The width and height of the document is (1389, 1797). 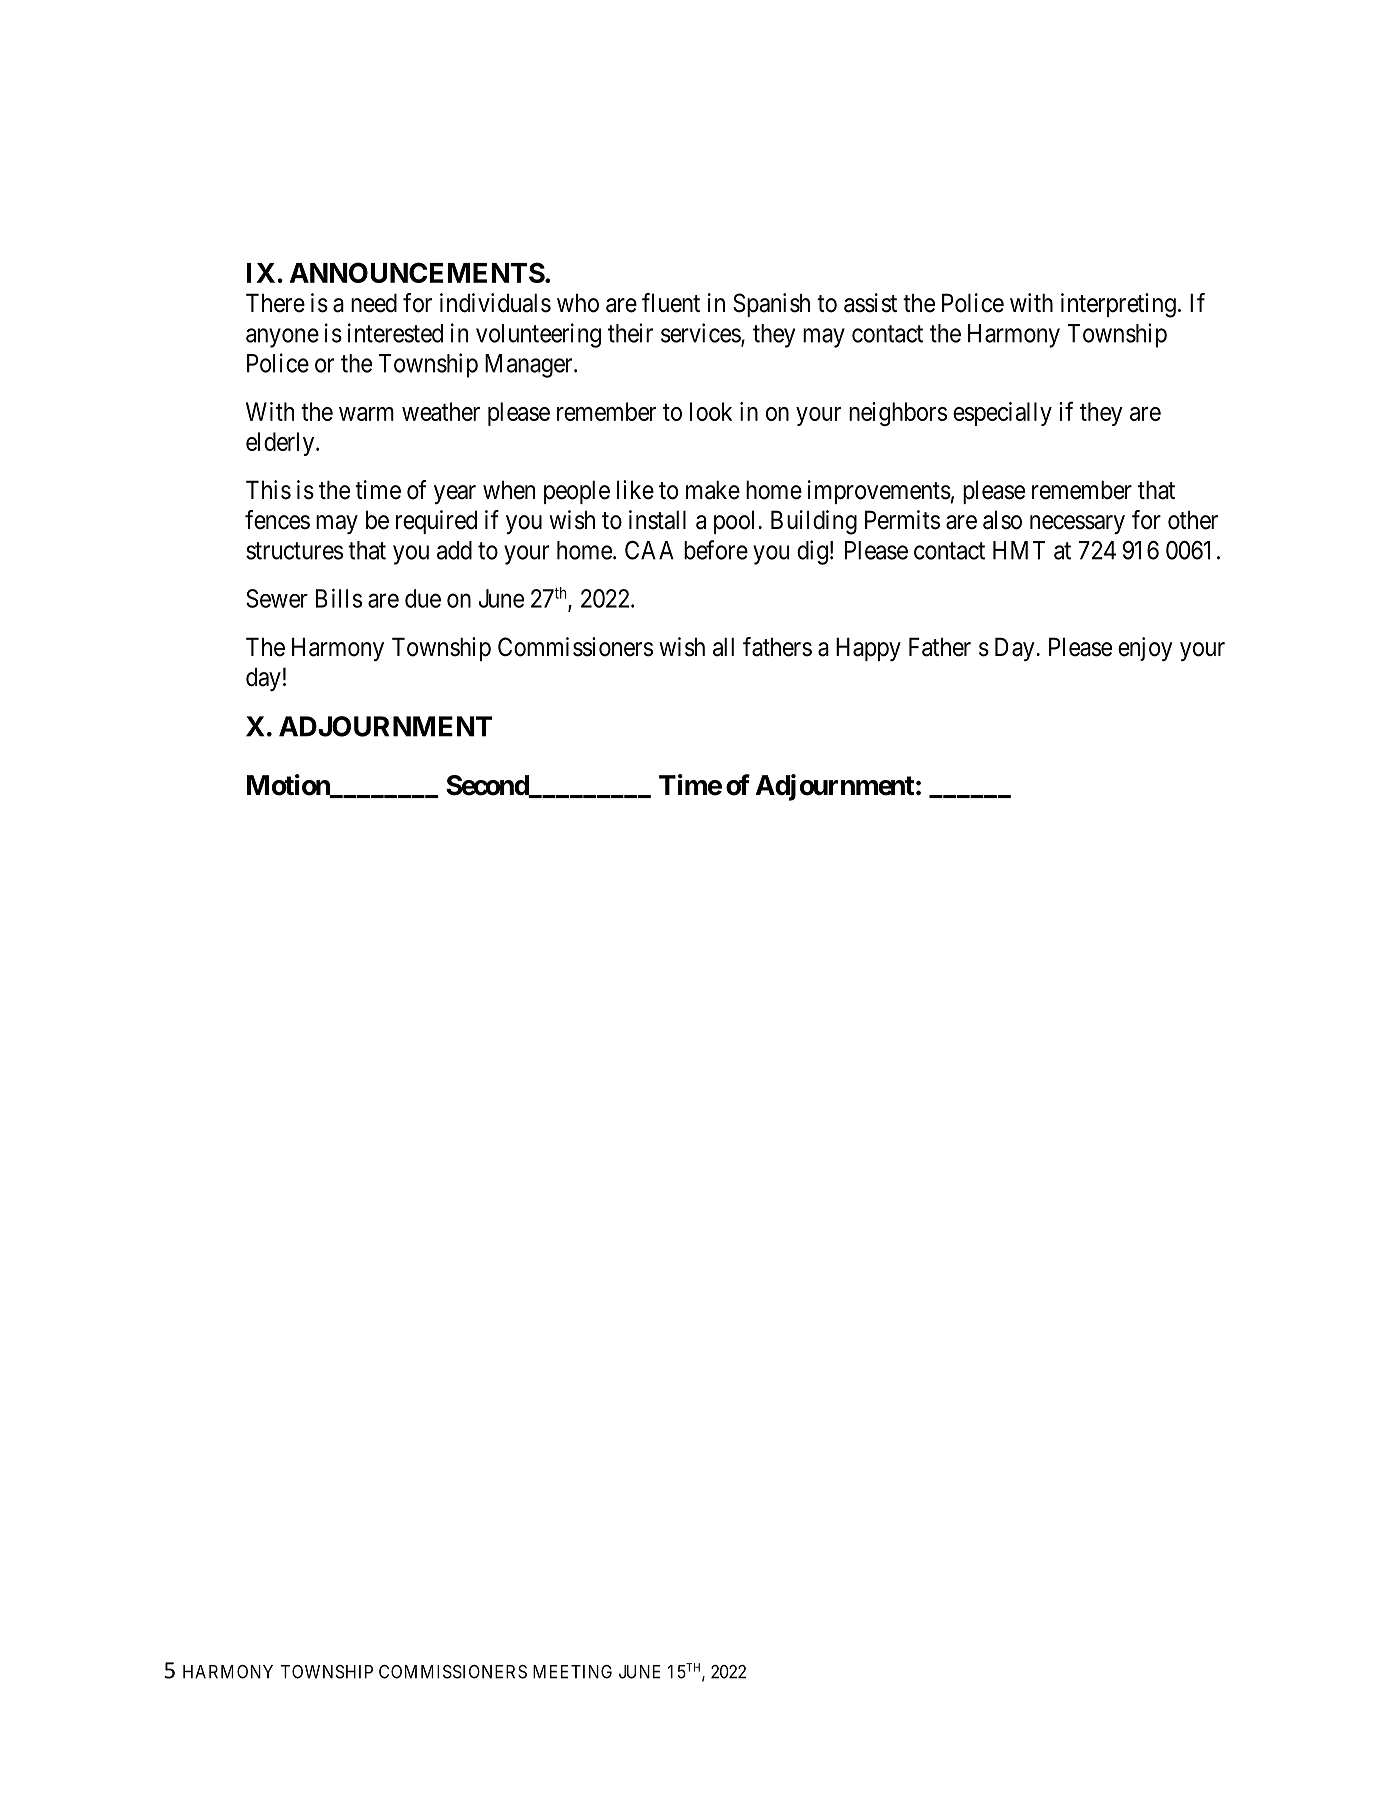 What do you see at coordinates (716, 550) in the document?
I see `before` at bounding box center [716, 550].
